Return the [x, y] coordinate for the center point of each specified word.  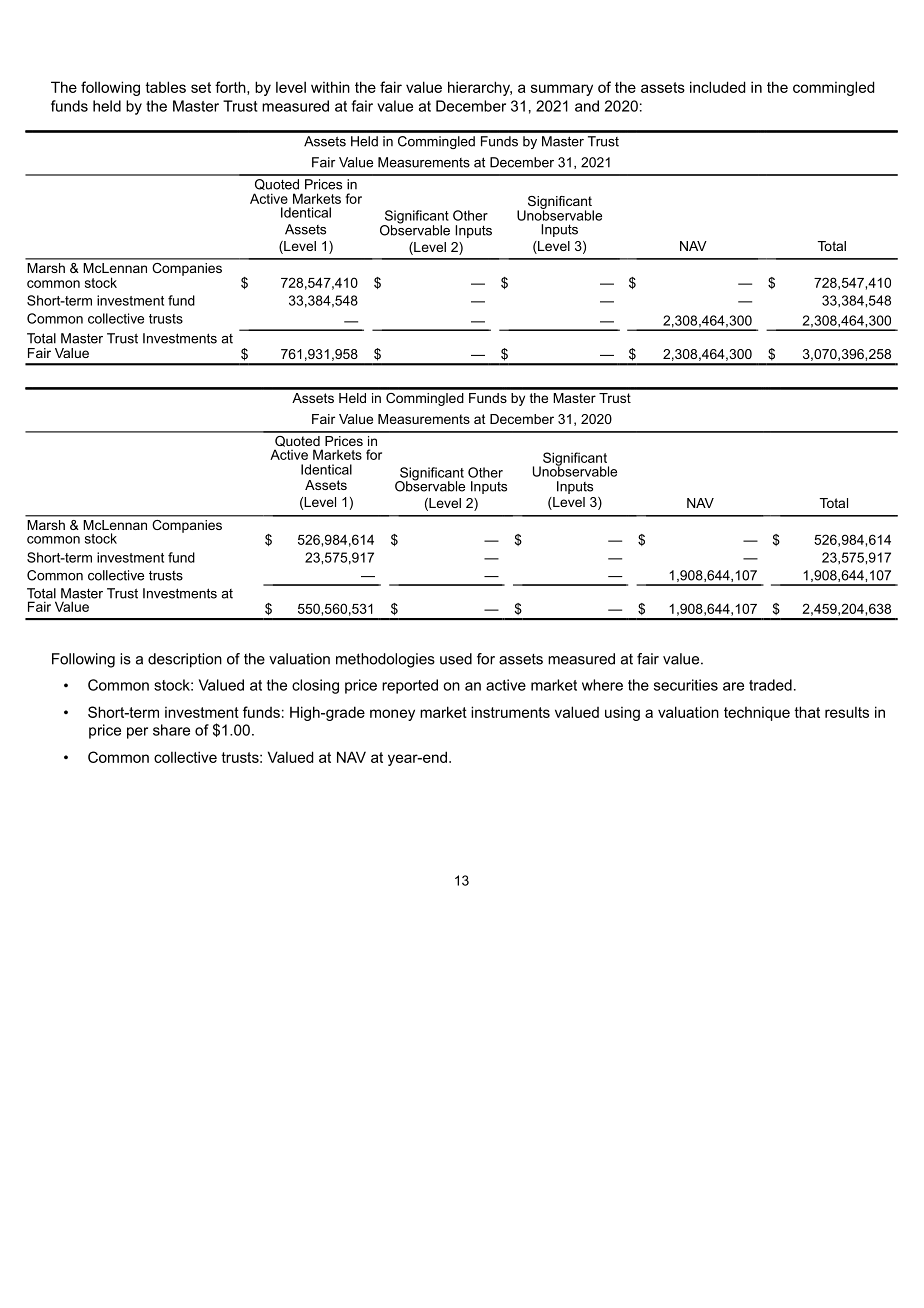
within [330, 87]
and [587, 106]
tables [165, 87]
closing [315, 686]
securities [686, 685]
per [137, 733]
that [807, 712]
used [456, 659]
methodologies [385, 660]
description [185, 660]
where [602, 685]
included [717, 87]
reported [410, 686]
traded [770, 685]
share [171, 730]
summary [562, 90]
